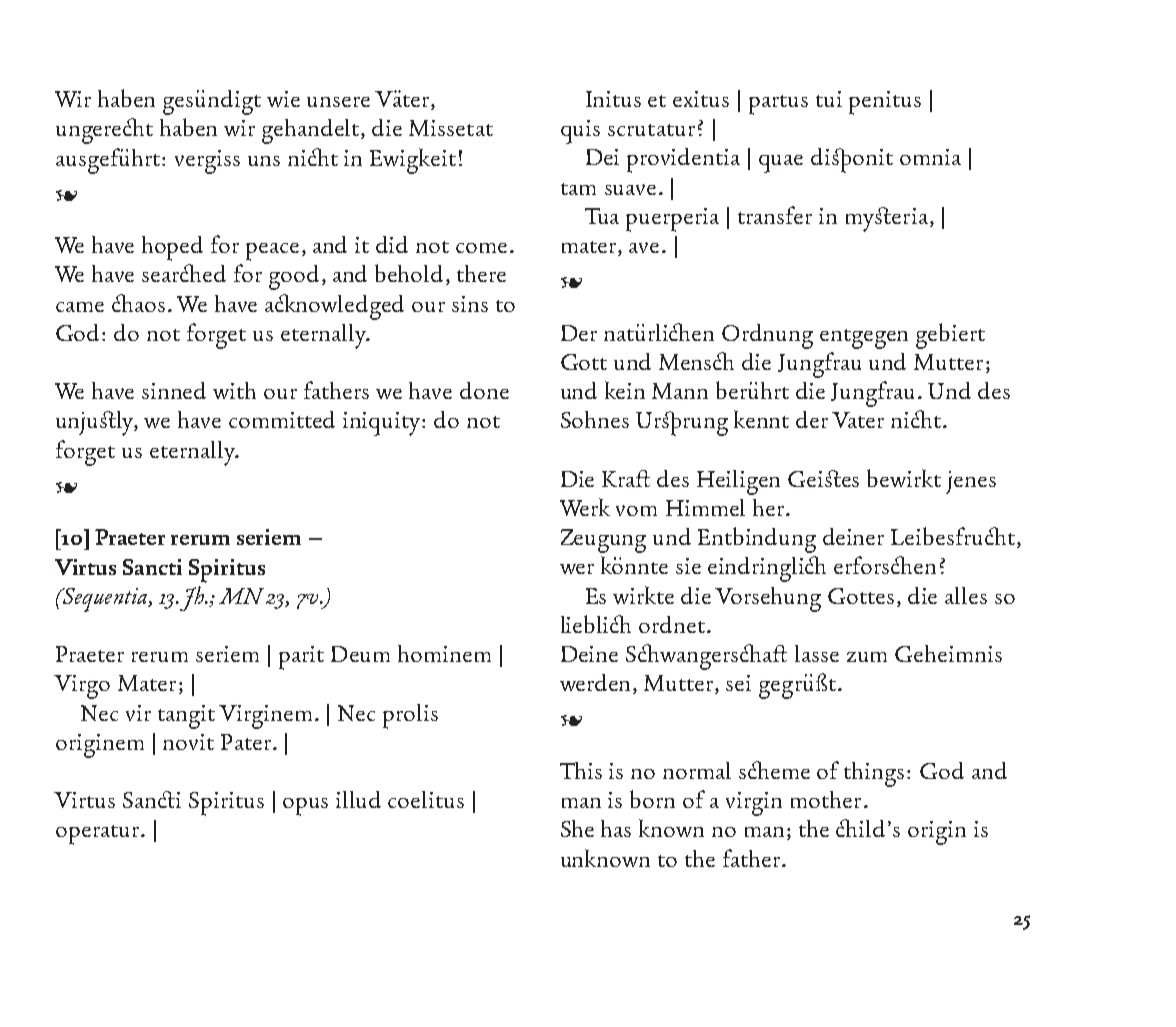 Image resolution: width=1176 pixels, height=1027 pixels. Describe the element at coordinates (688, 566) in the image. I see `sie` at that location.
